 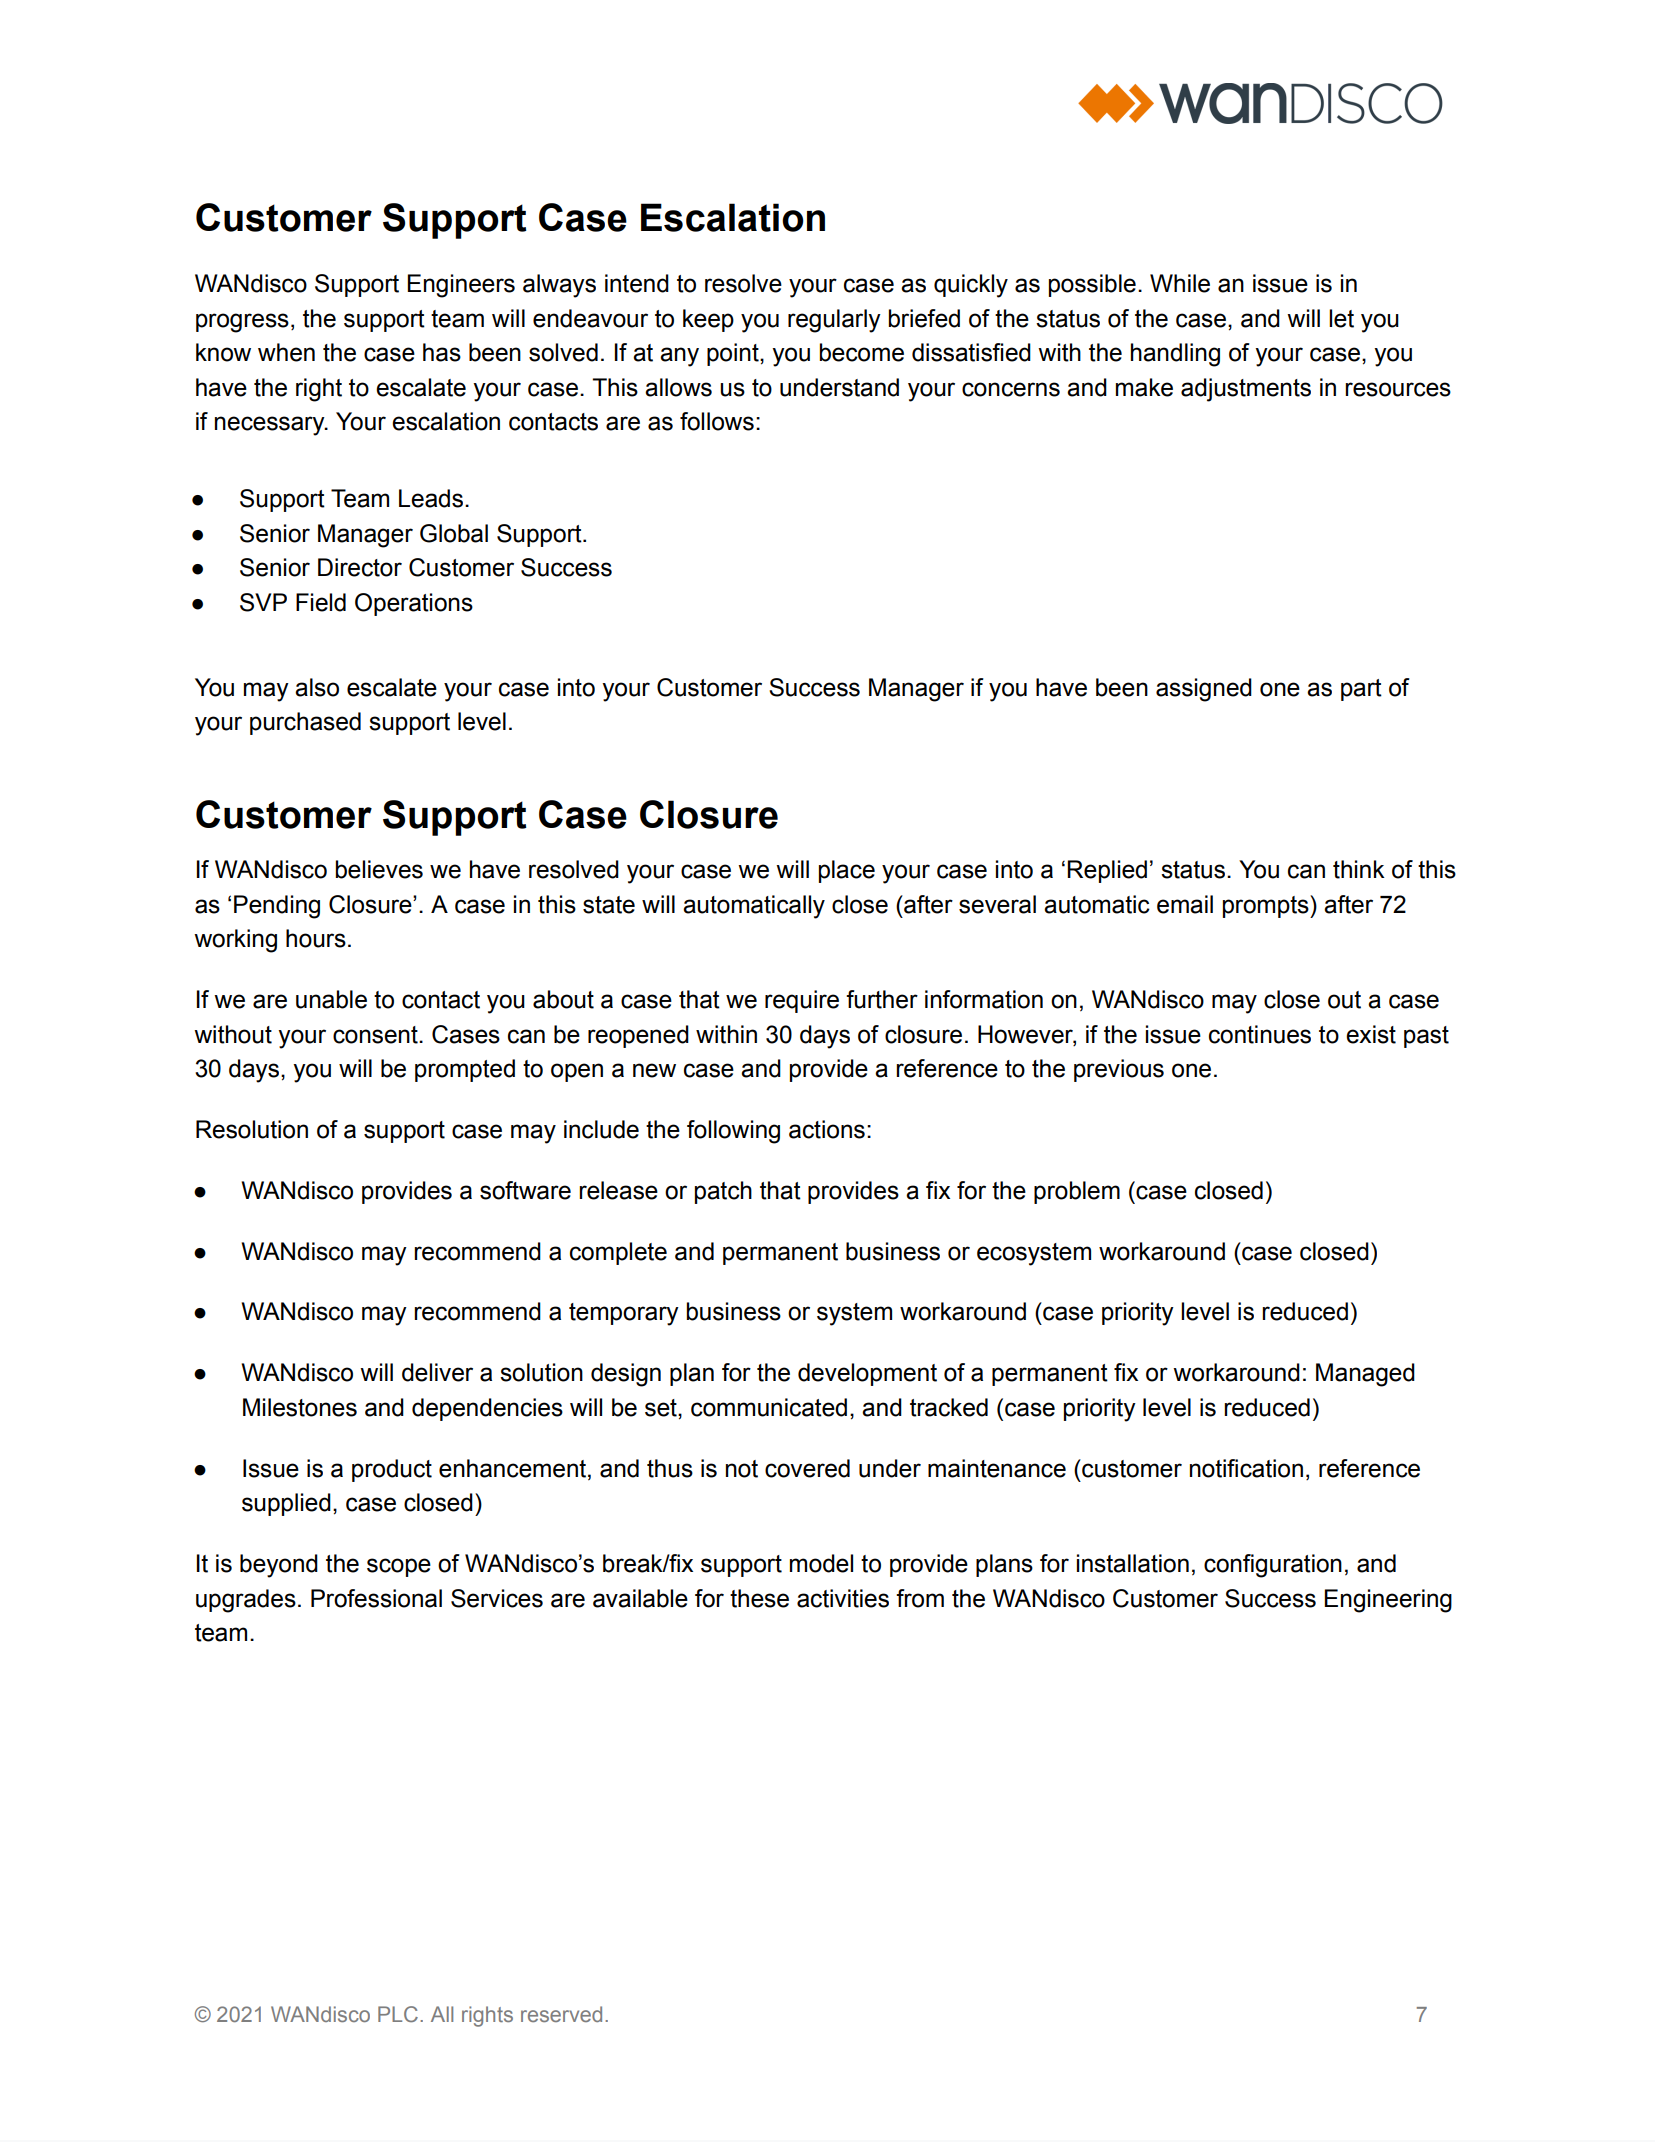 What do you see at coordinates (461, 286) in the screenshot?
I see `Engineers` at bounding box center [461, 286].
